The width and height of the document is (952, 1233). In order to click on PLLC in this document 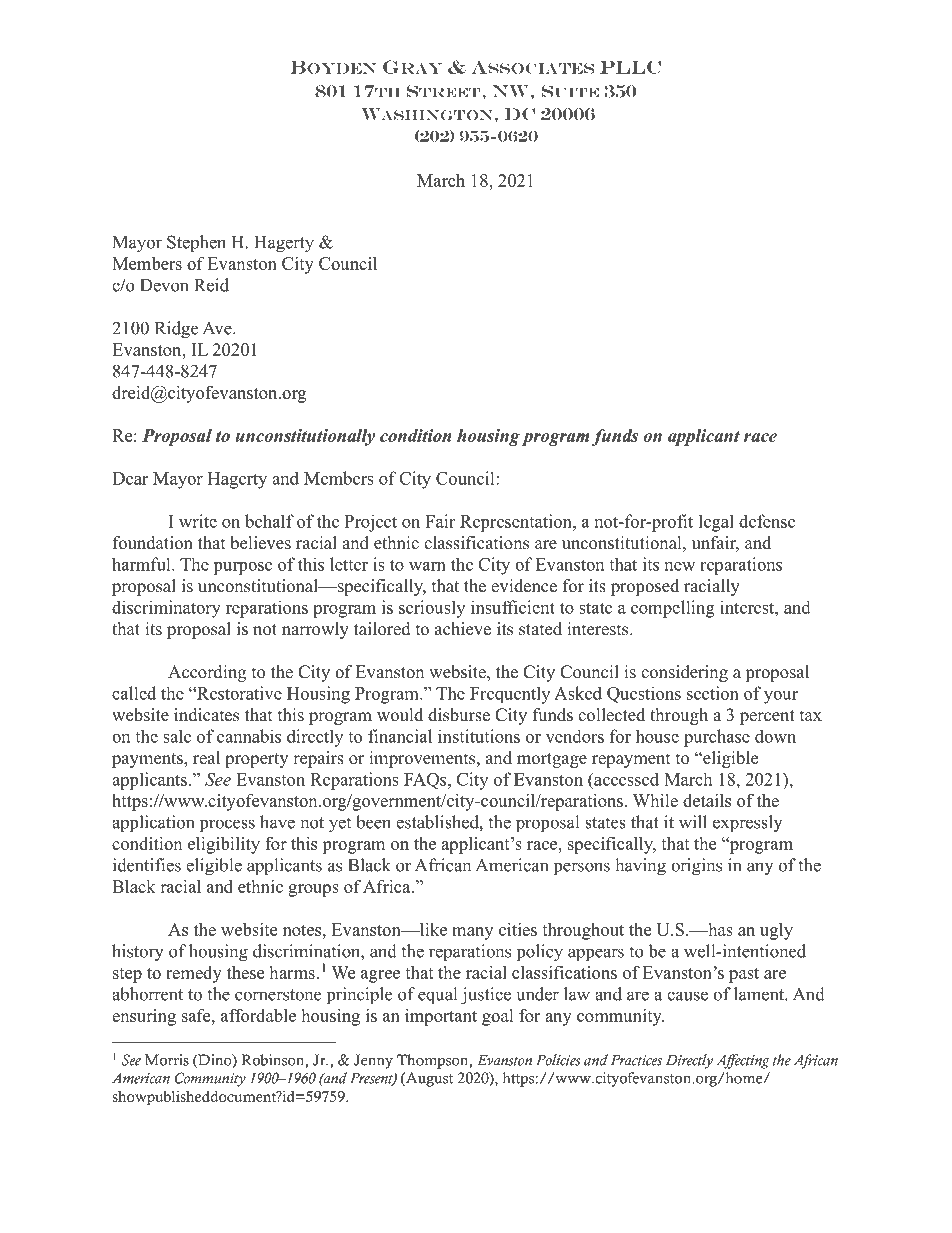, I will do `click(630, 67)`.
